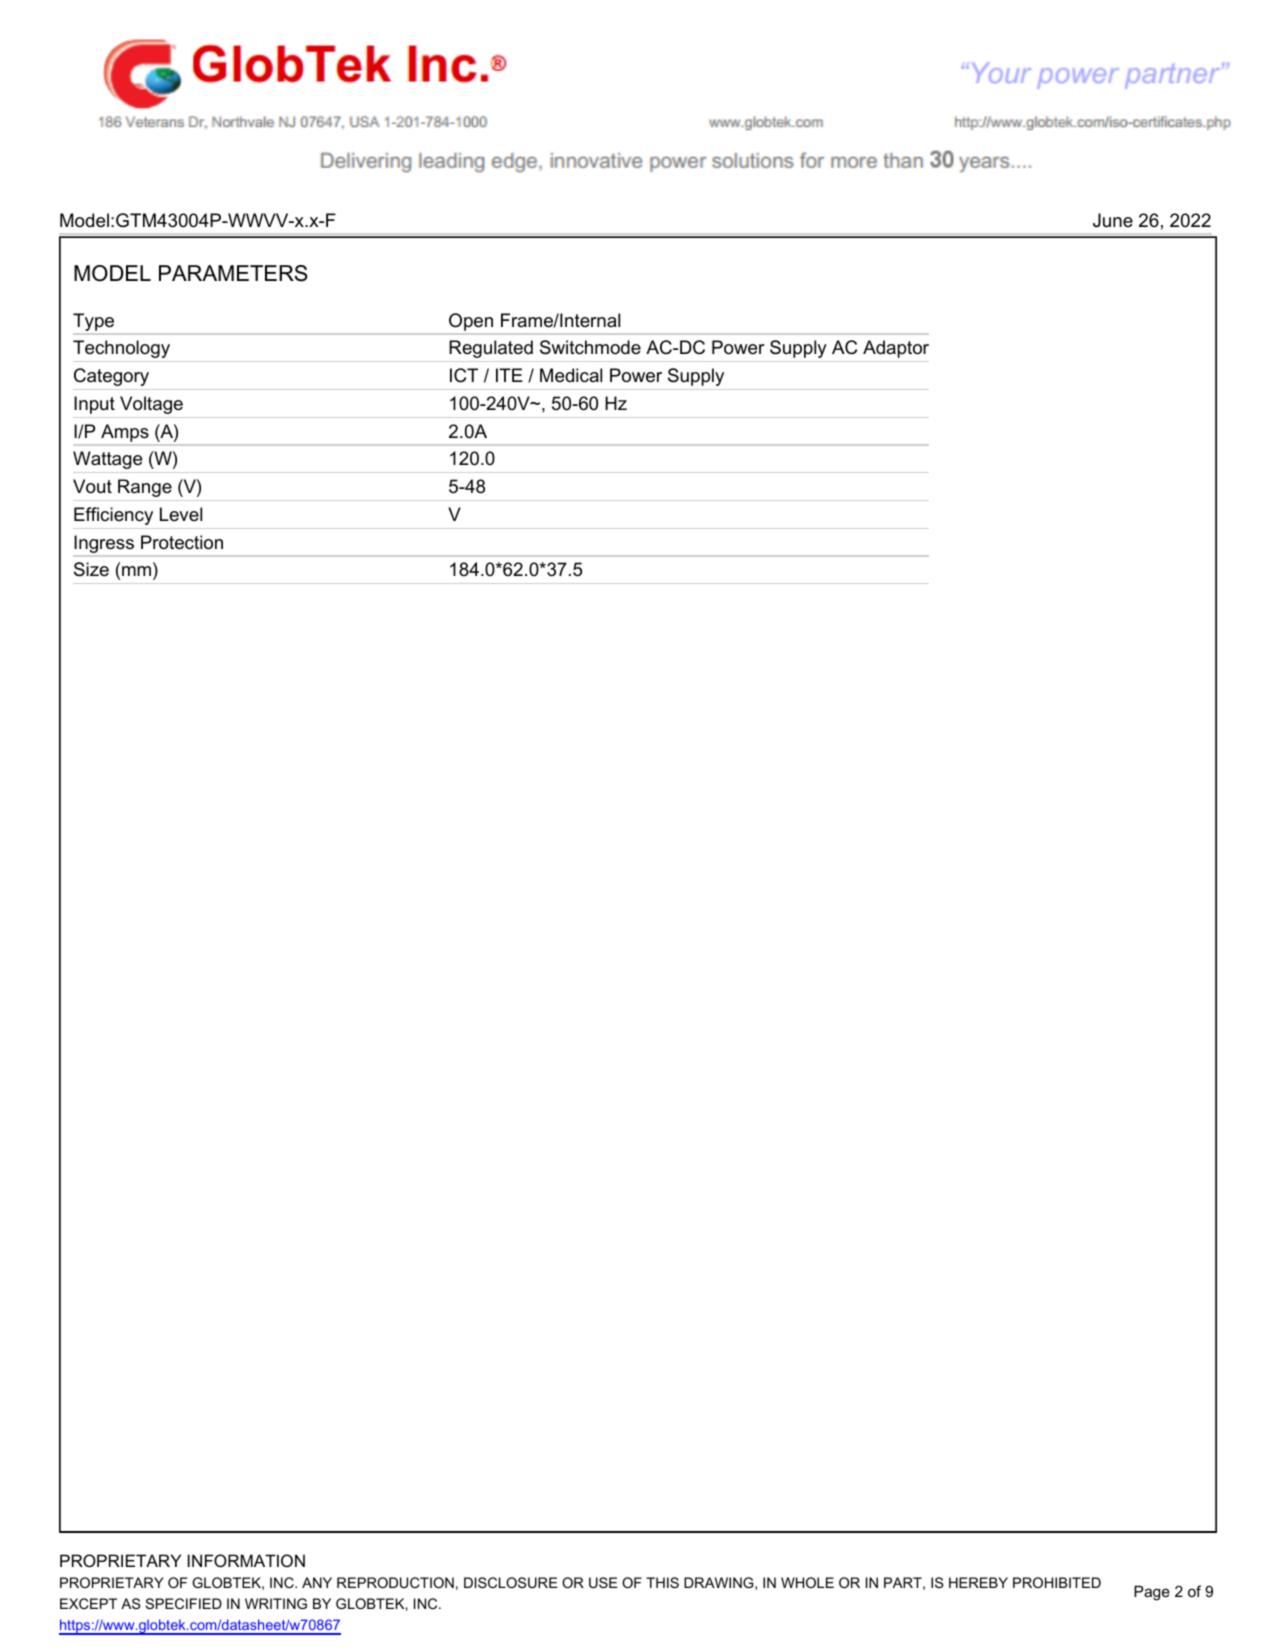 This screenshot has width=1276, height=1651. I want to click on Switchmode, so click(590, 347).
